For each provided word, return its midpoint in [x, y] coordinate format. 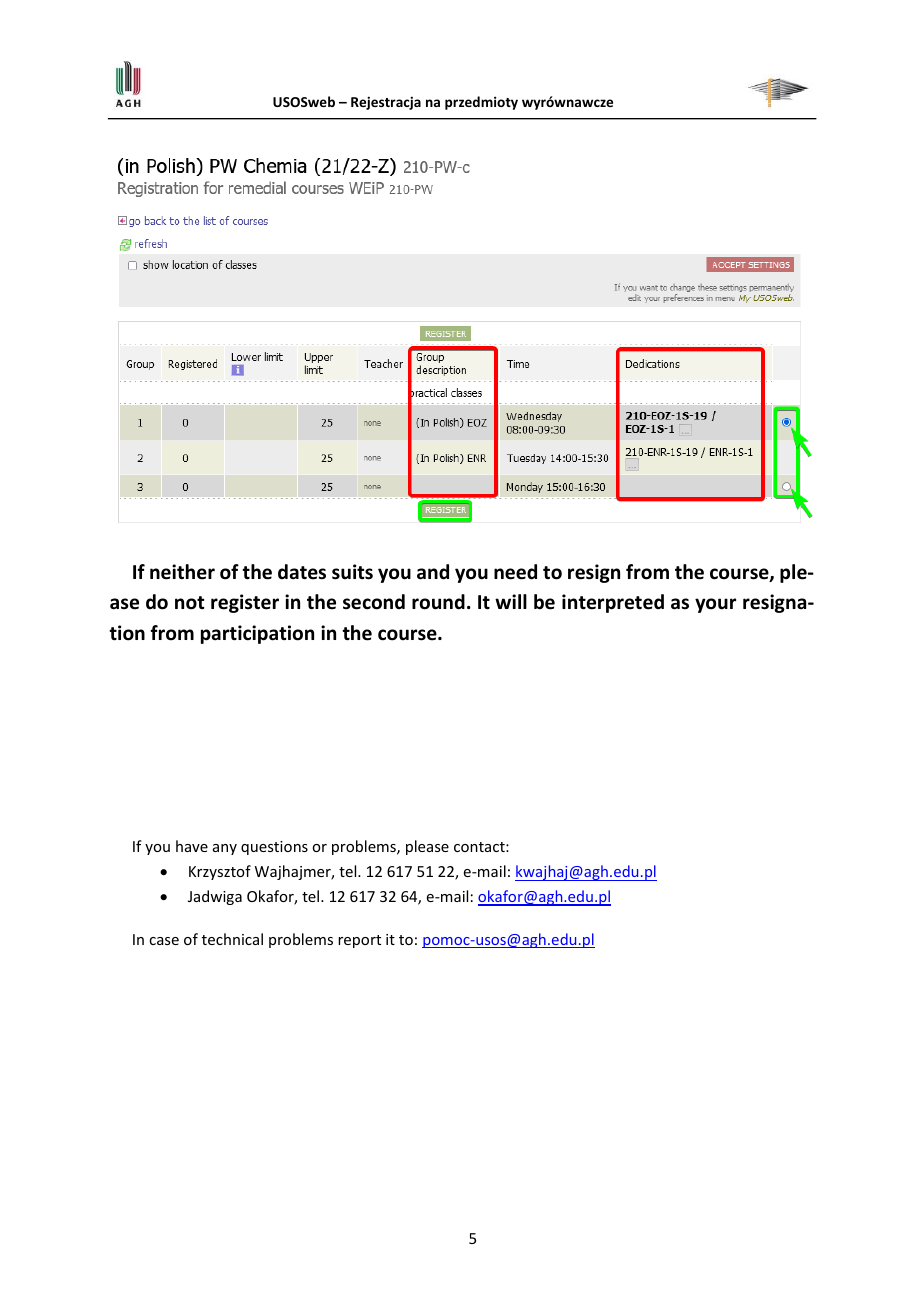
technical [232, 939]
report [359, 941]
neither [182, 572]
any [225, 849]
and [433, 572]
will [511, 601]
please [427, 847]
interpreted [613, 603]
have [192, 846]
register [245, 603]
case [164, 941]
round [438, 602]
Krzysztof [220, 872]
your [715, 605]
